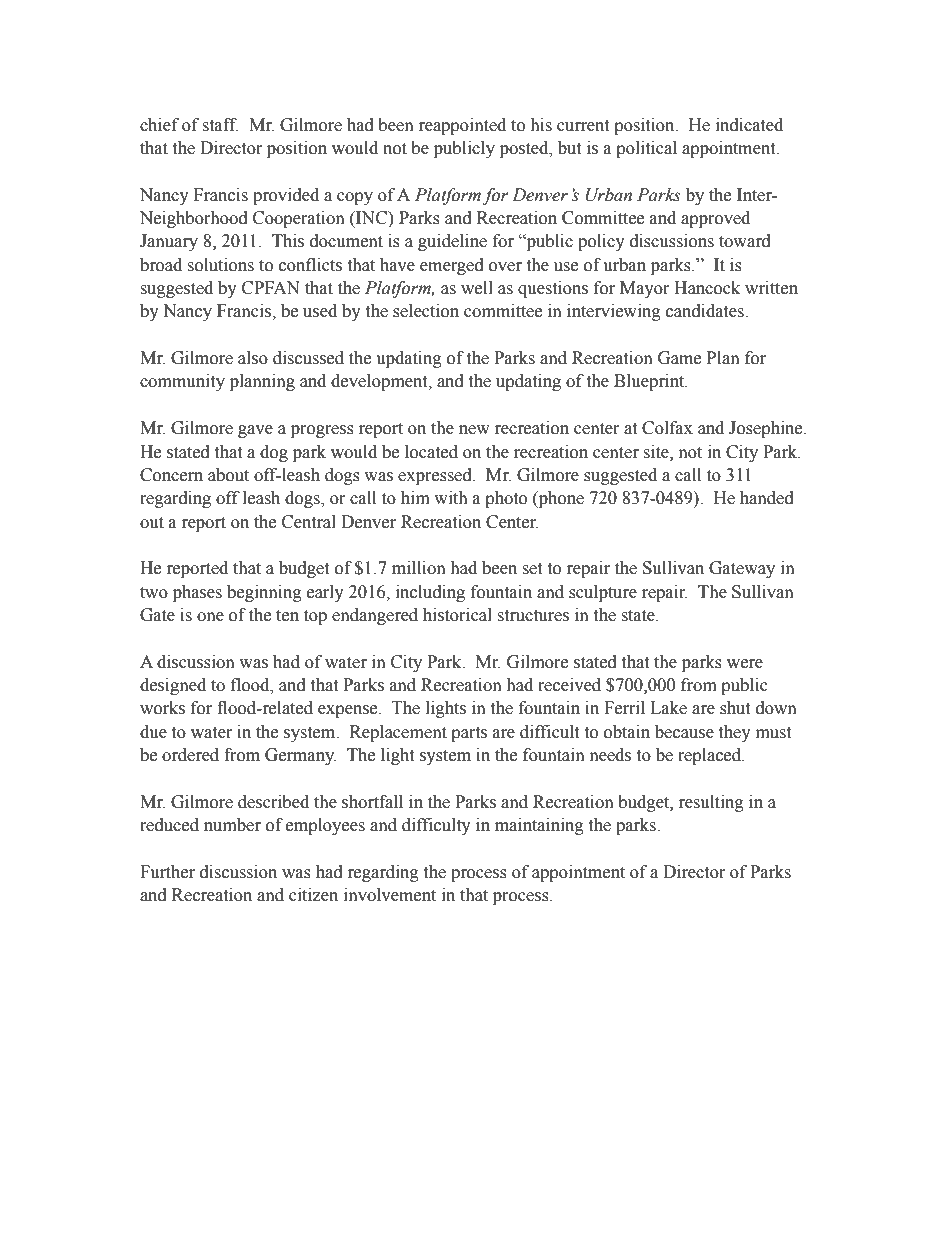  I want to click on staff, so click(220, 125).
